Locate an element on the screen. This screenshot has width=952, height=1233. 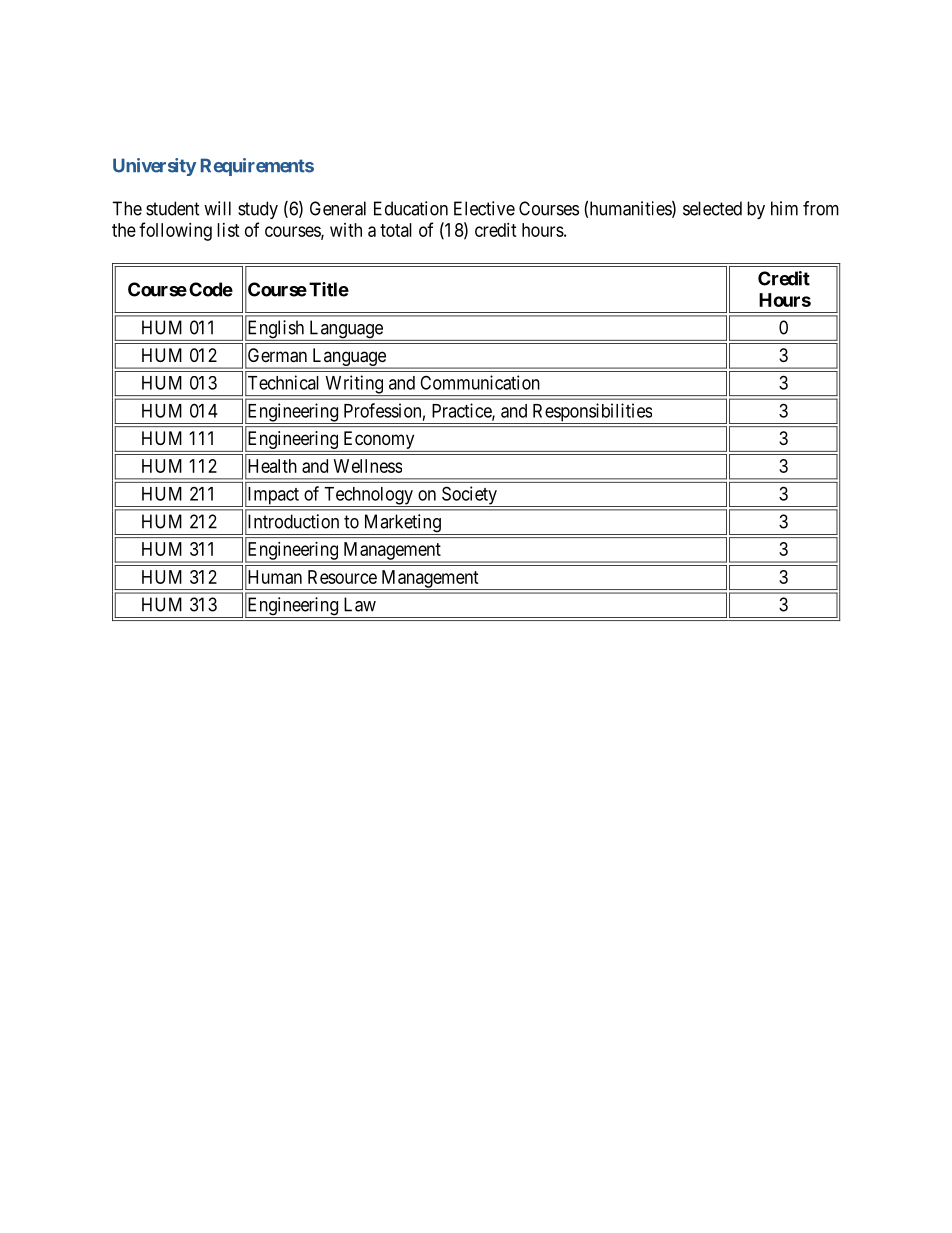
will is located at coordinates (217, 208).
